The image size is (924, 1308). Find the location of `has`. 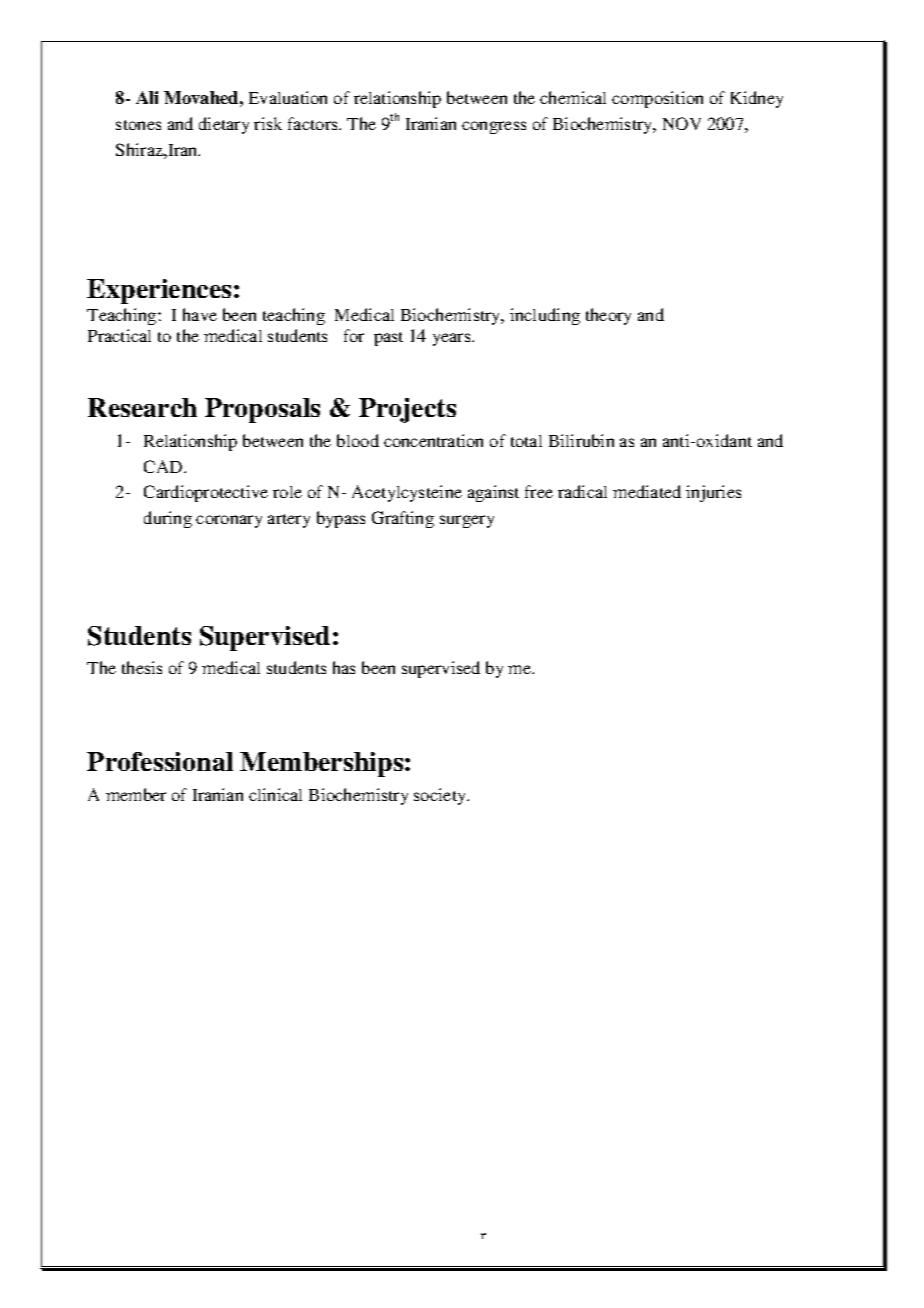

has is located at coordinates (344, 667).
